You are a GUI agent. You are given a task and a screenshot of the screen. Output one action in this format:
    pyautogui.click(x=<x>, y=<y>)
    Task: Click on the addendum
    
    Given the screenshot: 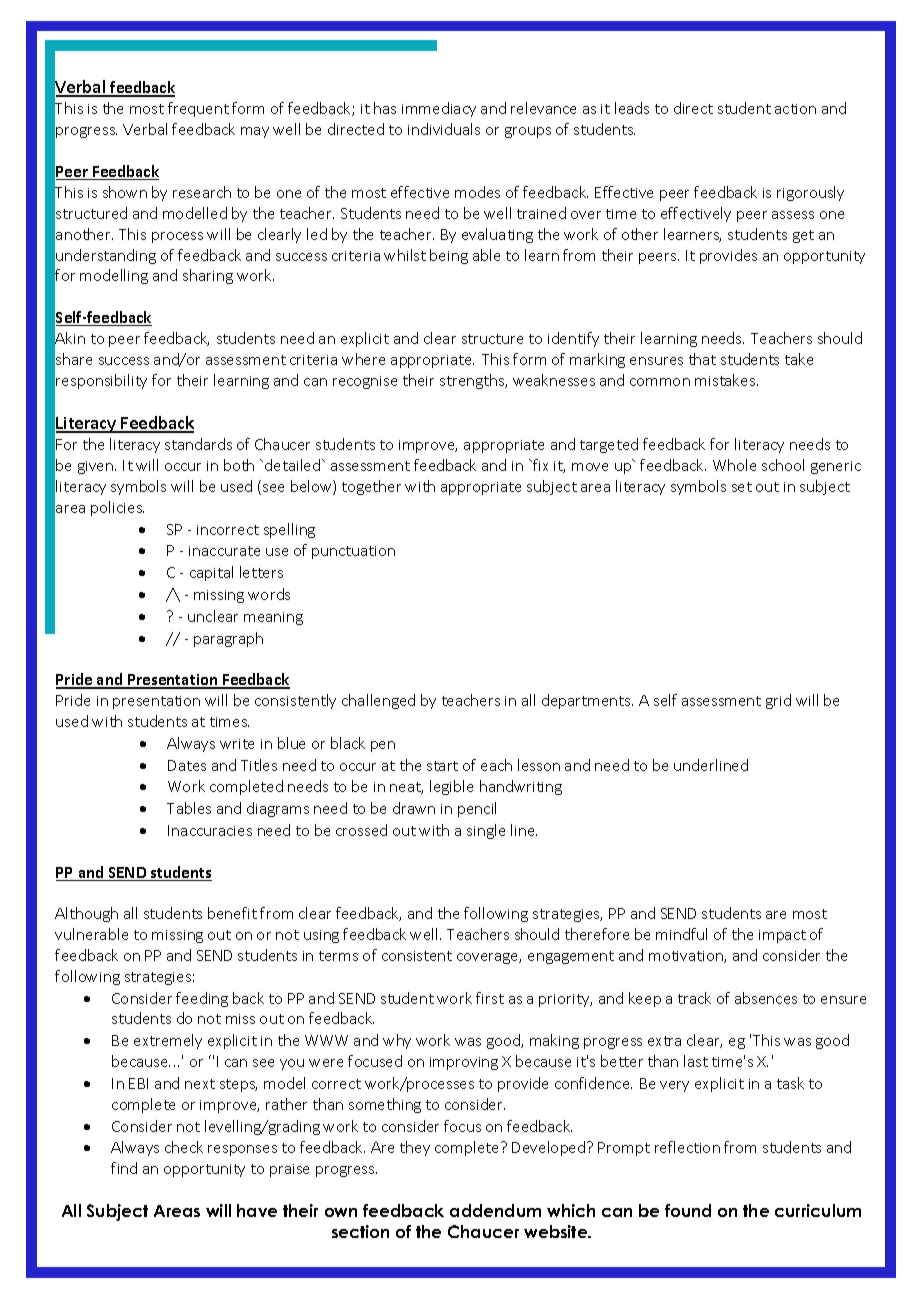 What is the action you would take?
    pyautogui.click(x=495, y=1210)
